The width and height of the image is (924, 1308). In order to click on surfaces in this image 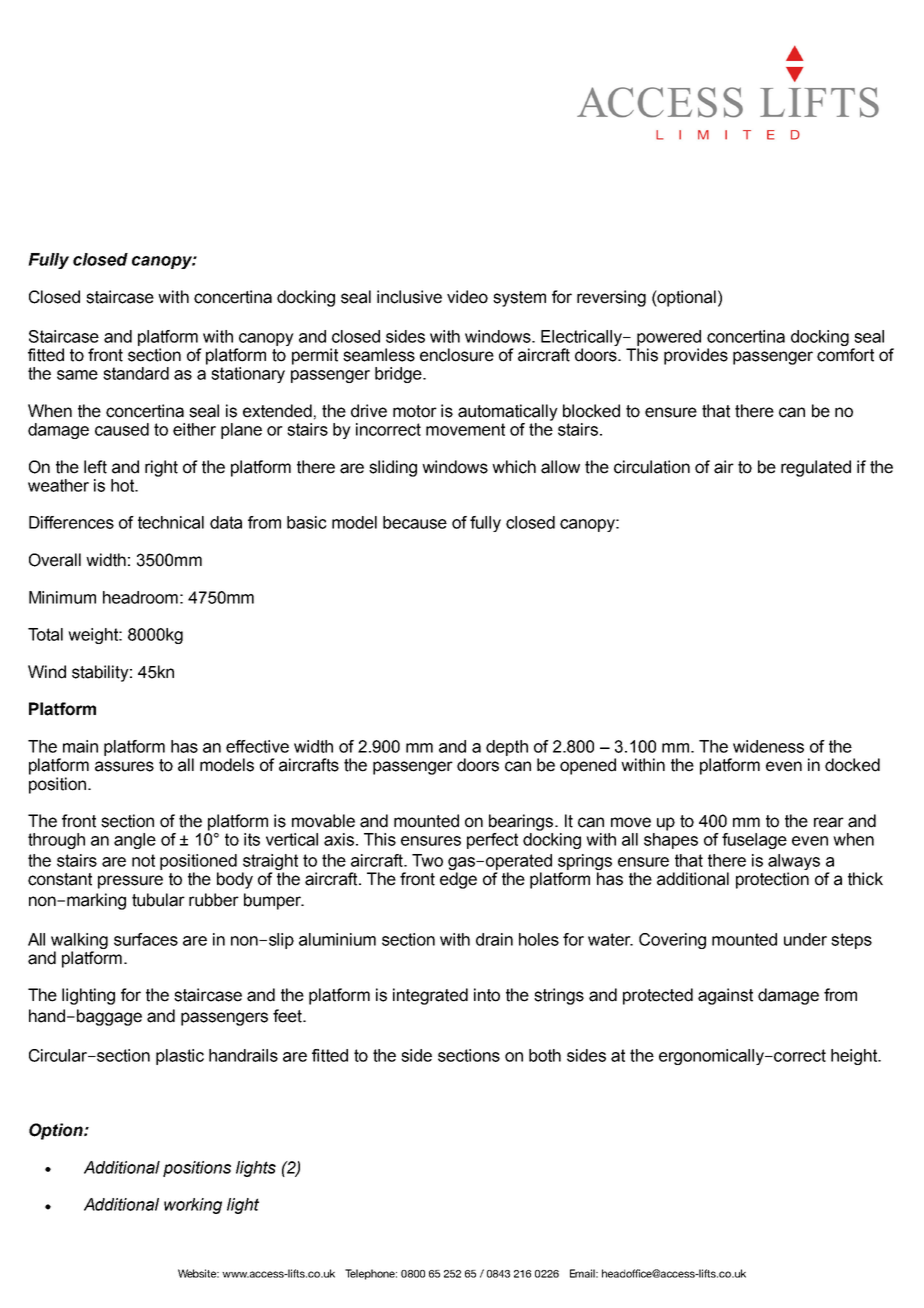, I will do `click(146, 939)`.
